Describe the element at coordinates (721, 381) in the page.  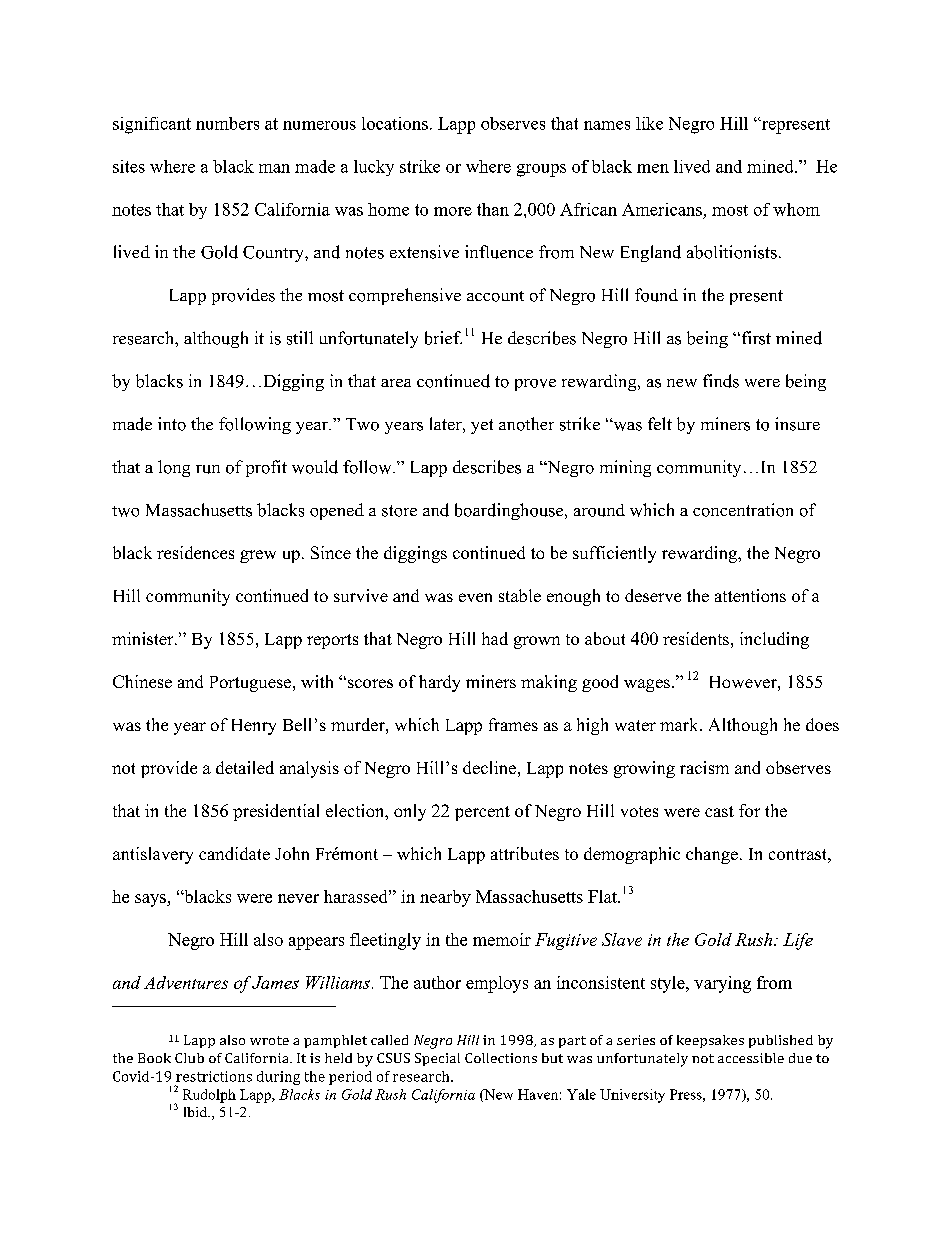
I see `finds` at that location.
